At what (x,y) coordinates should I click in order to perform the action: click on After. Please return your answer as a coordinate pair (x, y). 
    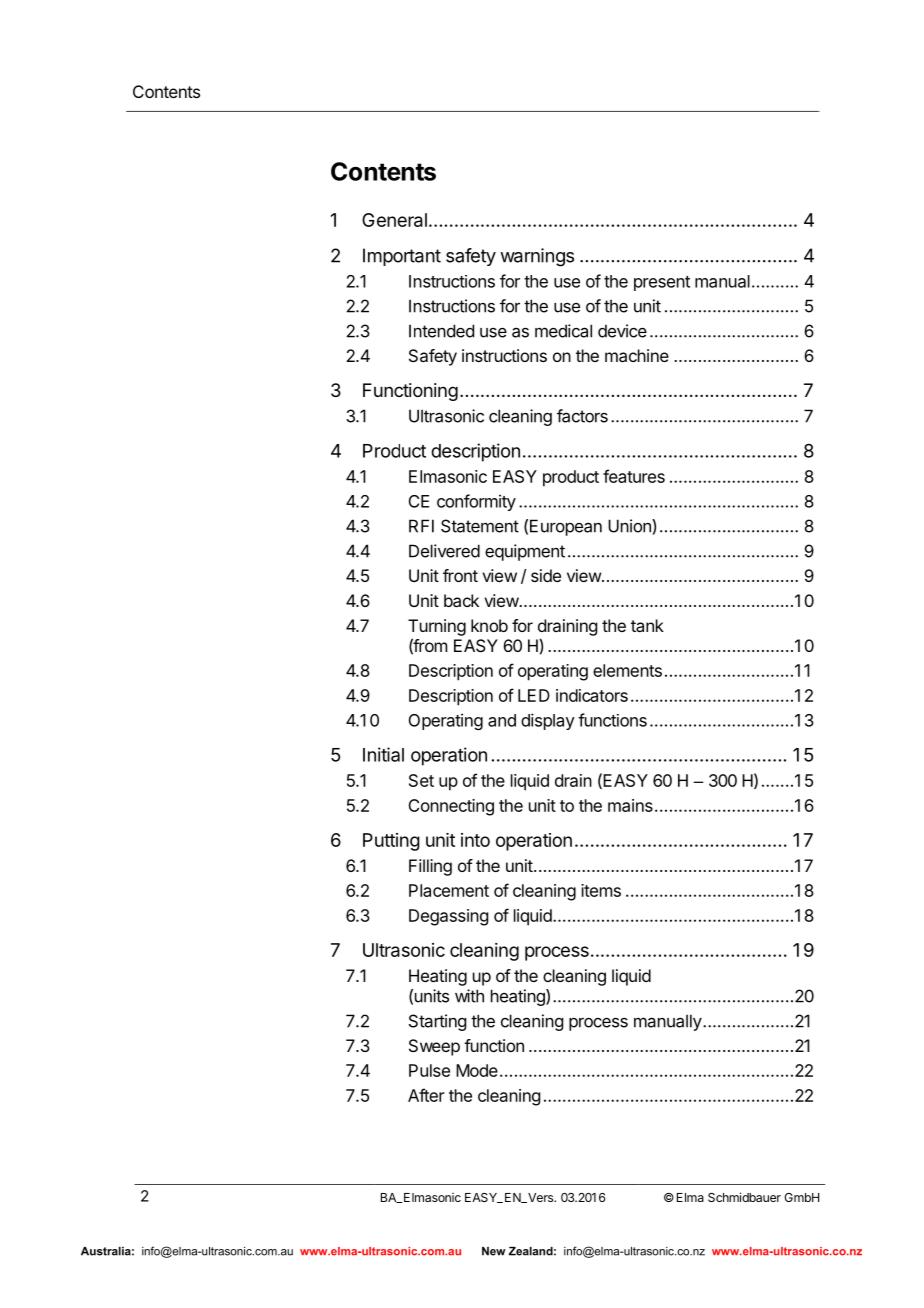
    Looking at the image, I should click on (426, 1095).
